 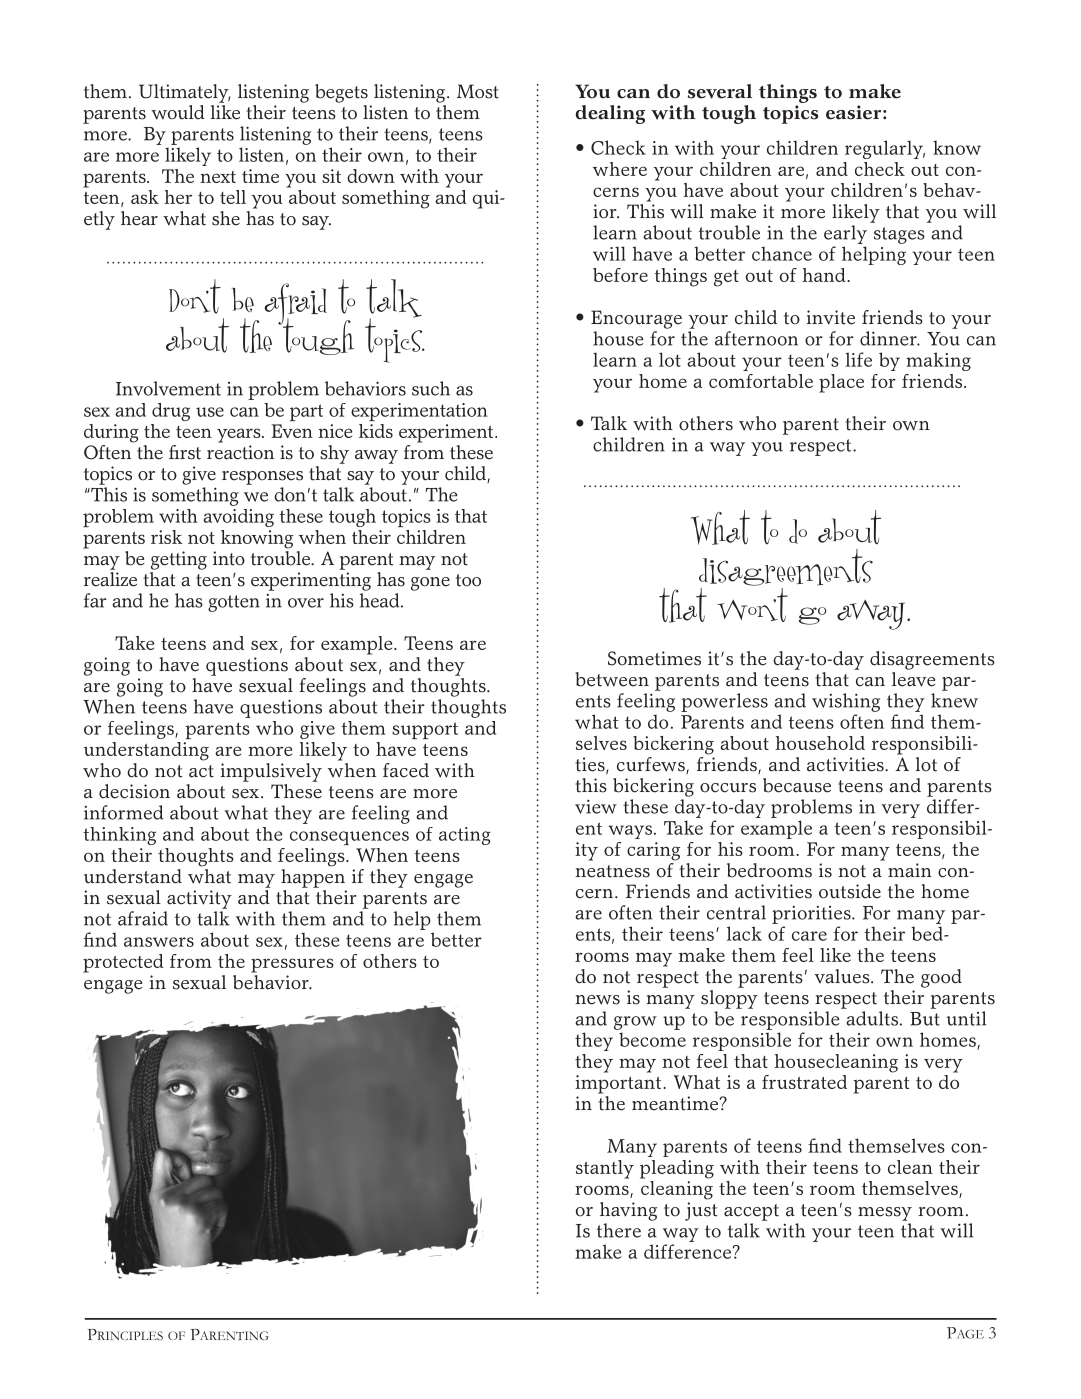 What do you see at coordinates (178, 112) in the document?
I see `would` at bounding box center [178, 112].
